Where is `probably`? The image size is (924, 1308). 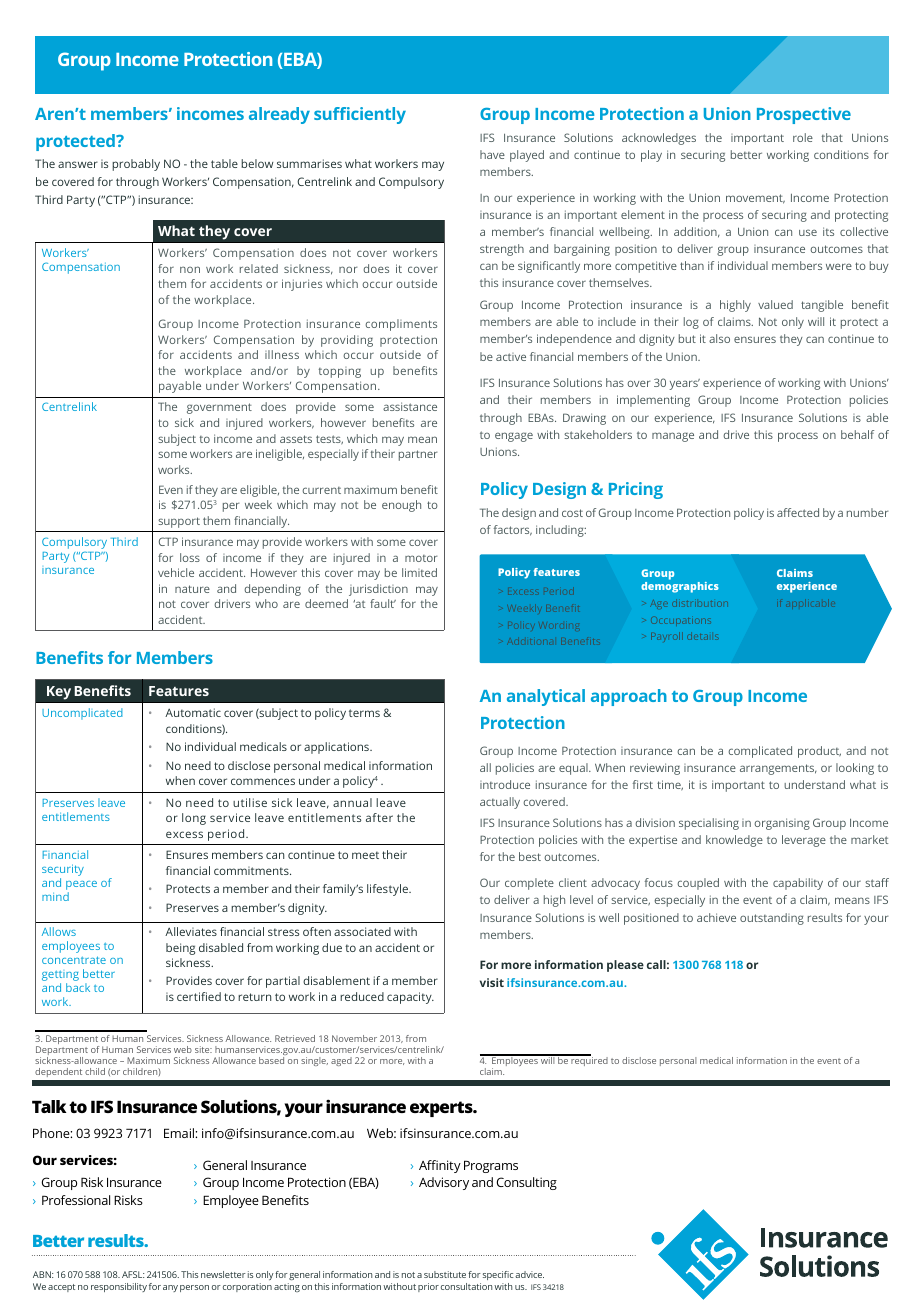
probably is located at coordinates (136, 165).
